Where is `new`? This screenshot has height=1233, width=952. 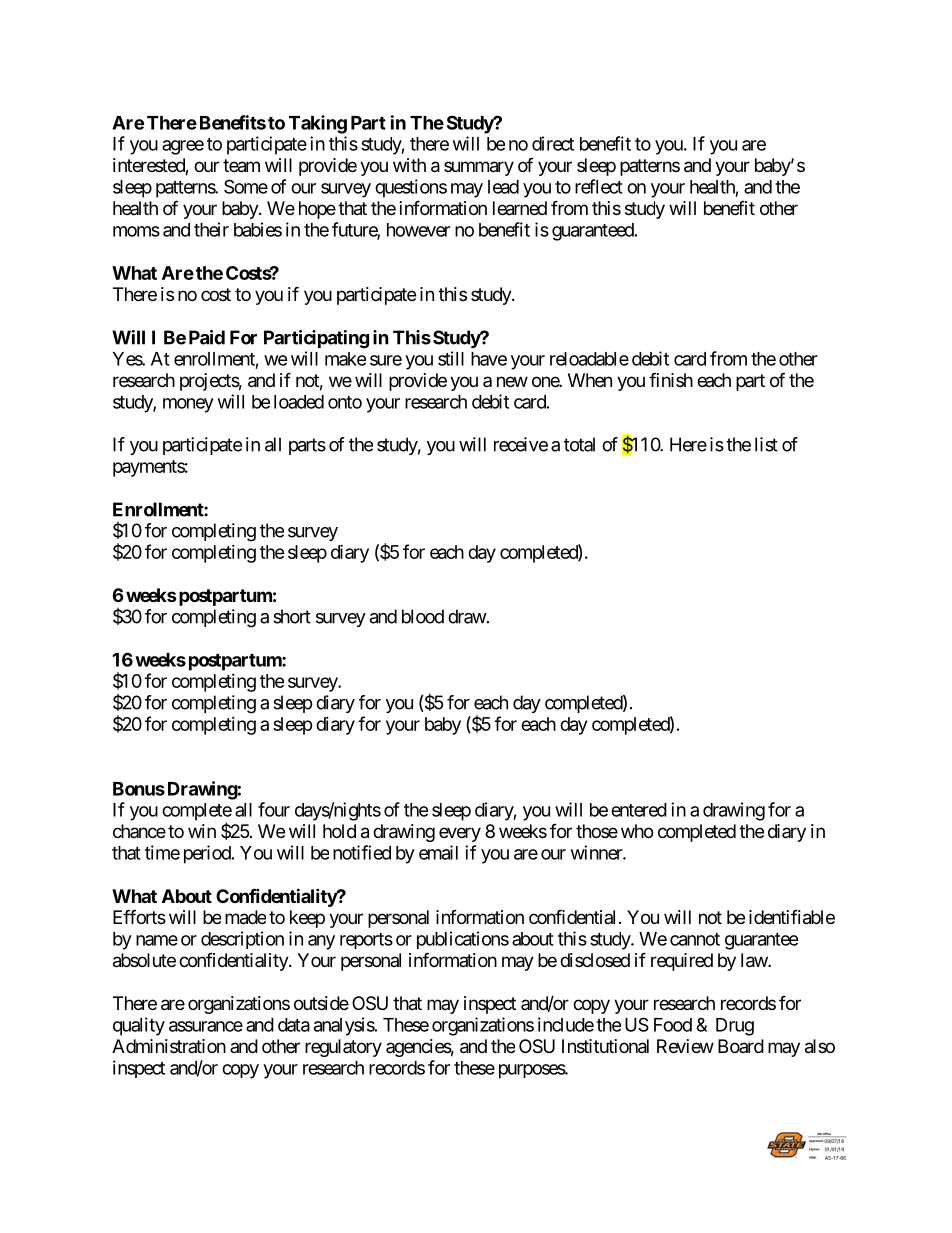
new is located at coordinates (512, 381).
